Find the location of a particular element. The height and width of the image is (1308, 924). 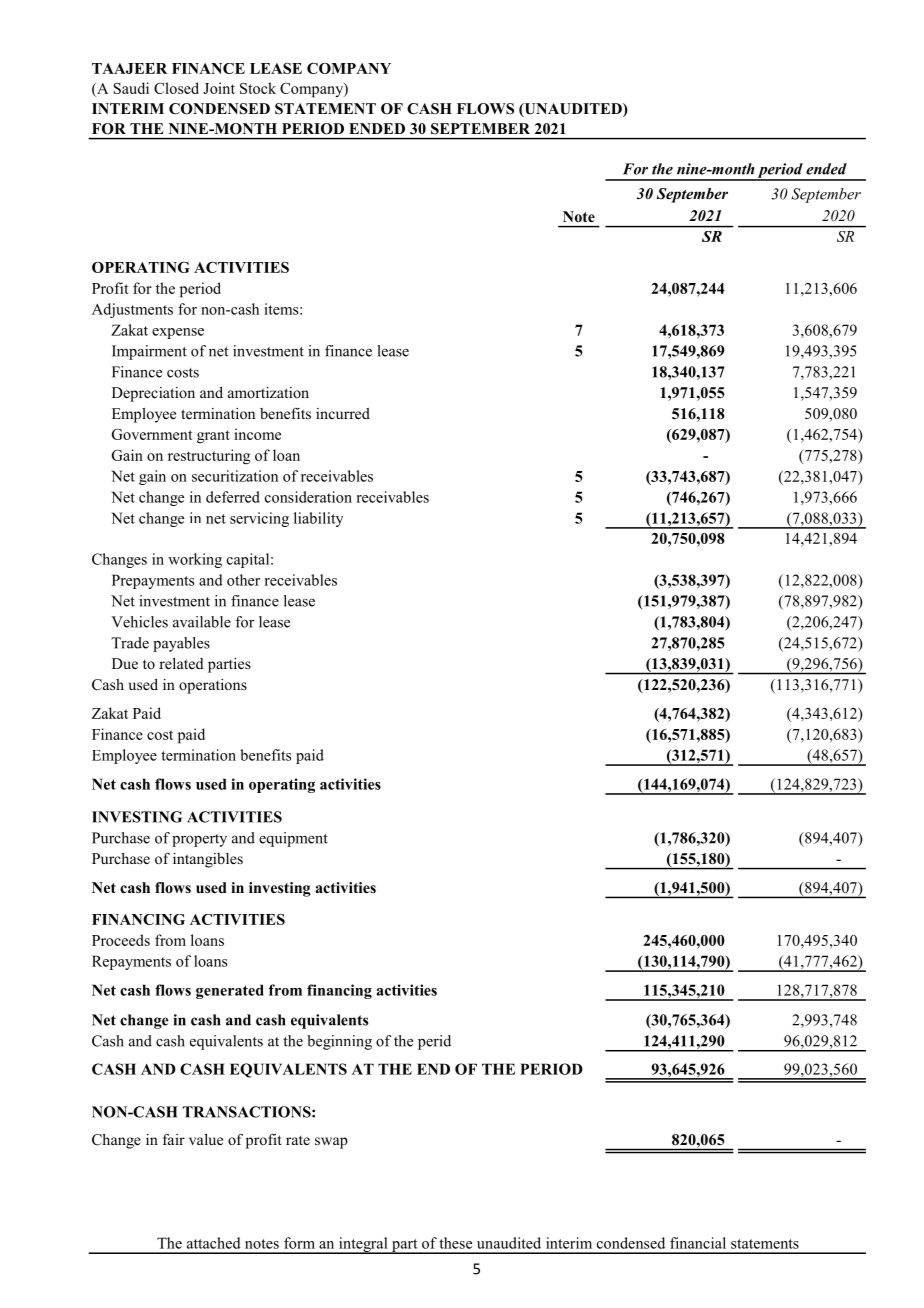

other is located at coordinates (243, 580).
